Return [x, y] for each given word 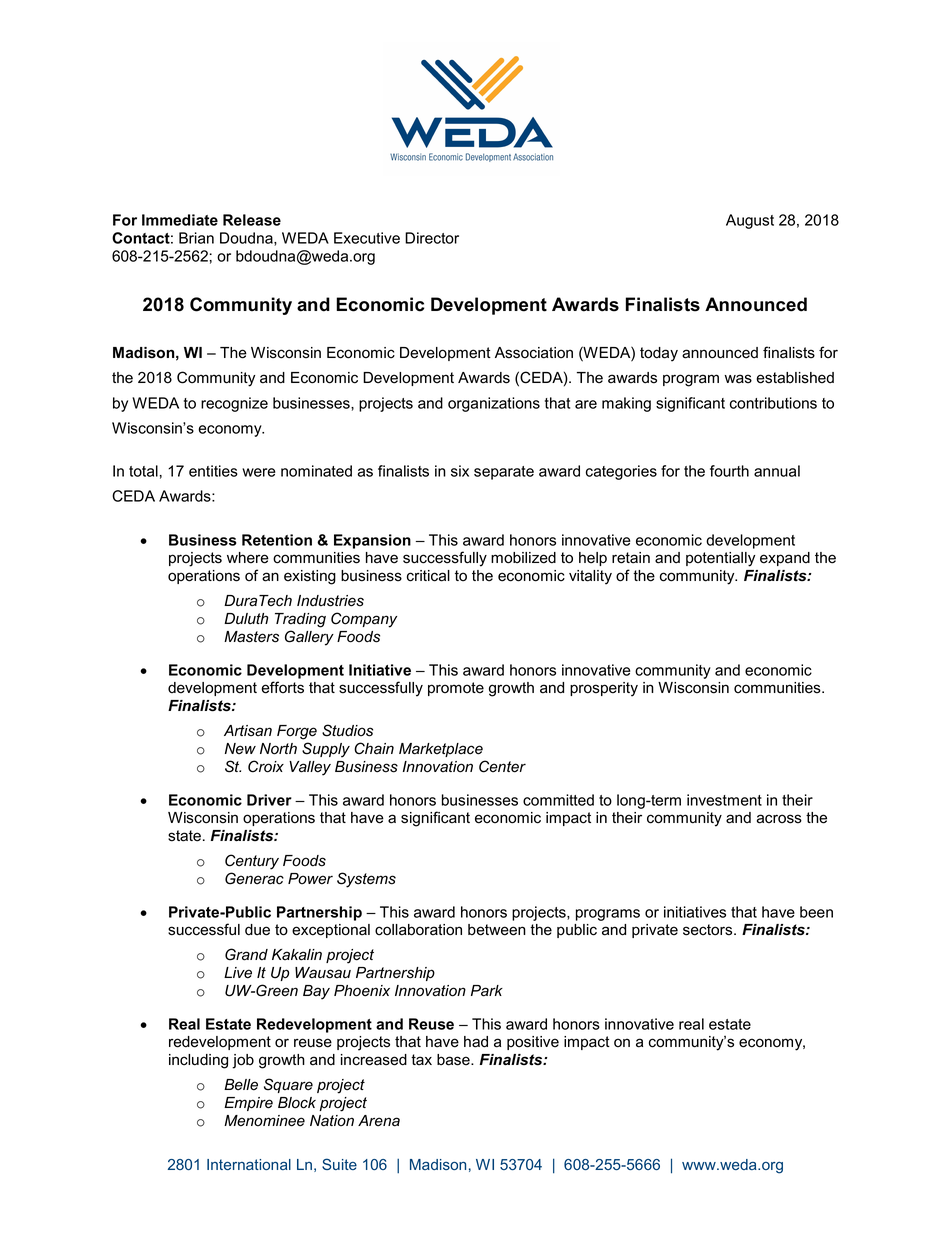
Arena [379, 1121]
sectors [709, 930]
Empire [248, 1104]
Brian [196, 238]
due [257, 930]
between [497, 930]
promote [456, 689]
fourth [729, 471]
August [750, 221]
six [460, 471]
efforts [282, 687]
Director [432, 238]
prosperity [604, 689]
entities [213, 471]
